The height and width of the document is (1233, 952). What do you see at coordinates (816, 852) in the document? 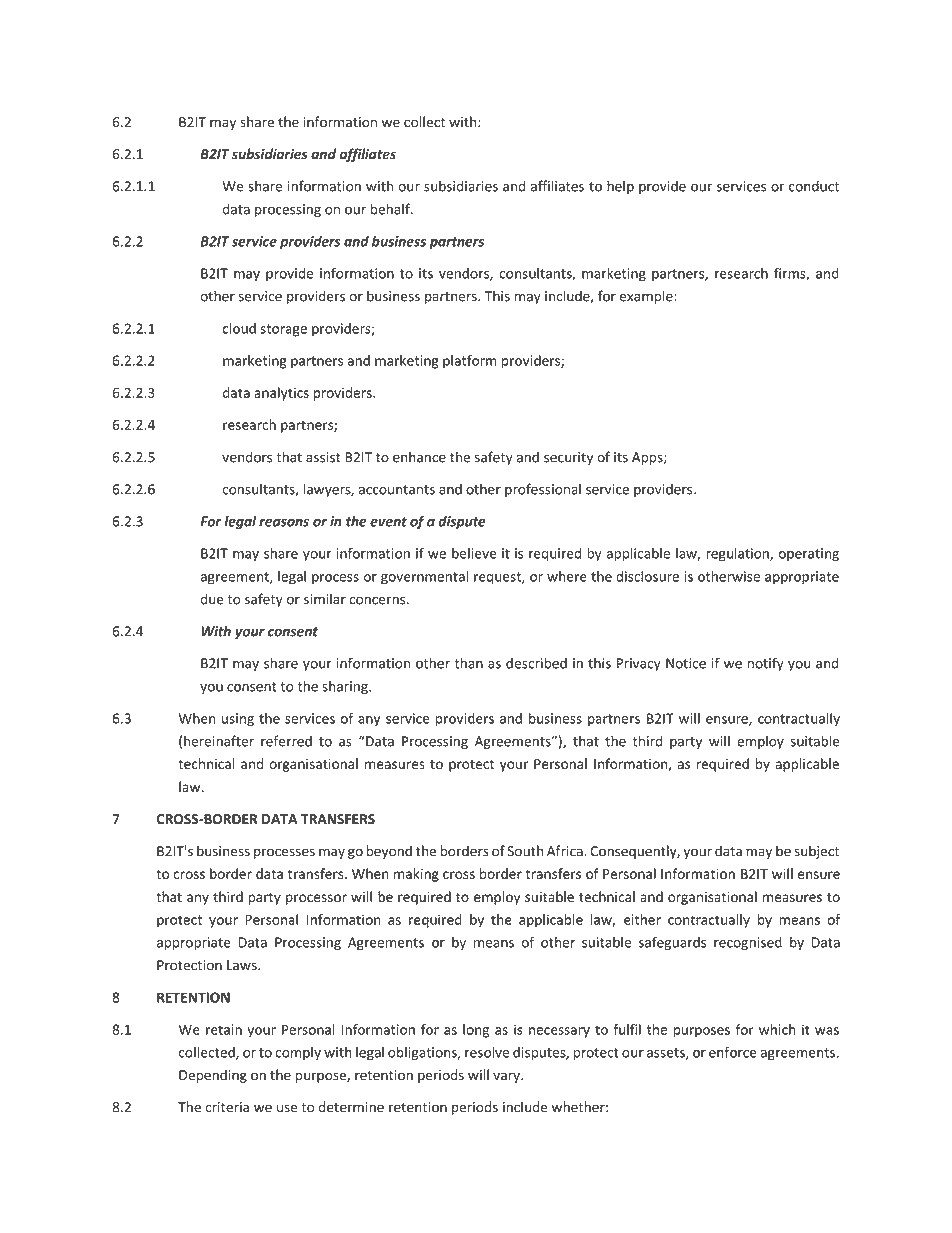
I see `subject` at bounding box center [816, 852].
